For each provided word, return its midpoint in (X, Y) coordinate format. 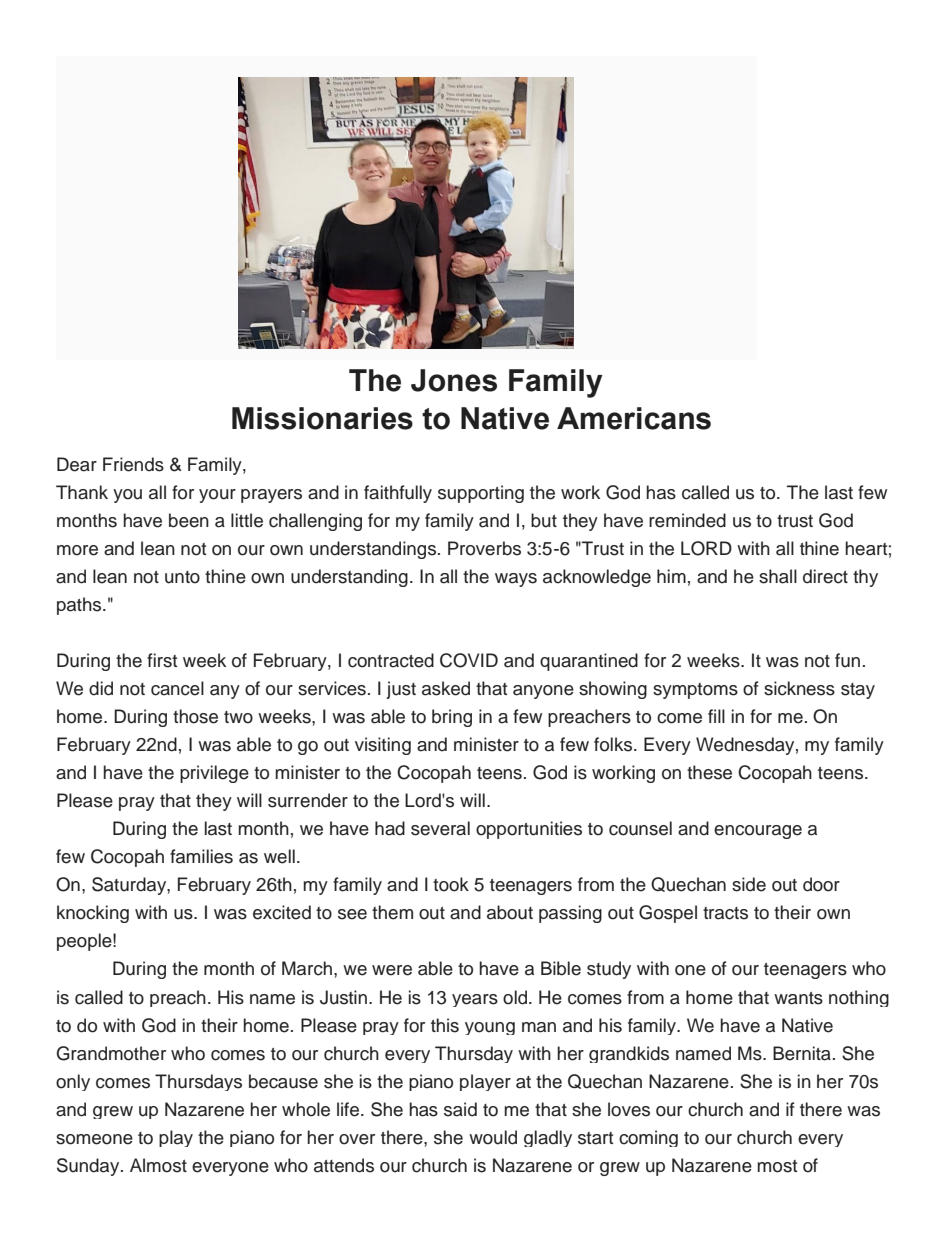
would (493, 1137)
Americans (634, 418)
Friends (133, 464)
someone (94, 1139)
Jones (454, 380)
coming (648, 1138)
